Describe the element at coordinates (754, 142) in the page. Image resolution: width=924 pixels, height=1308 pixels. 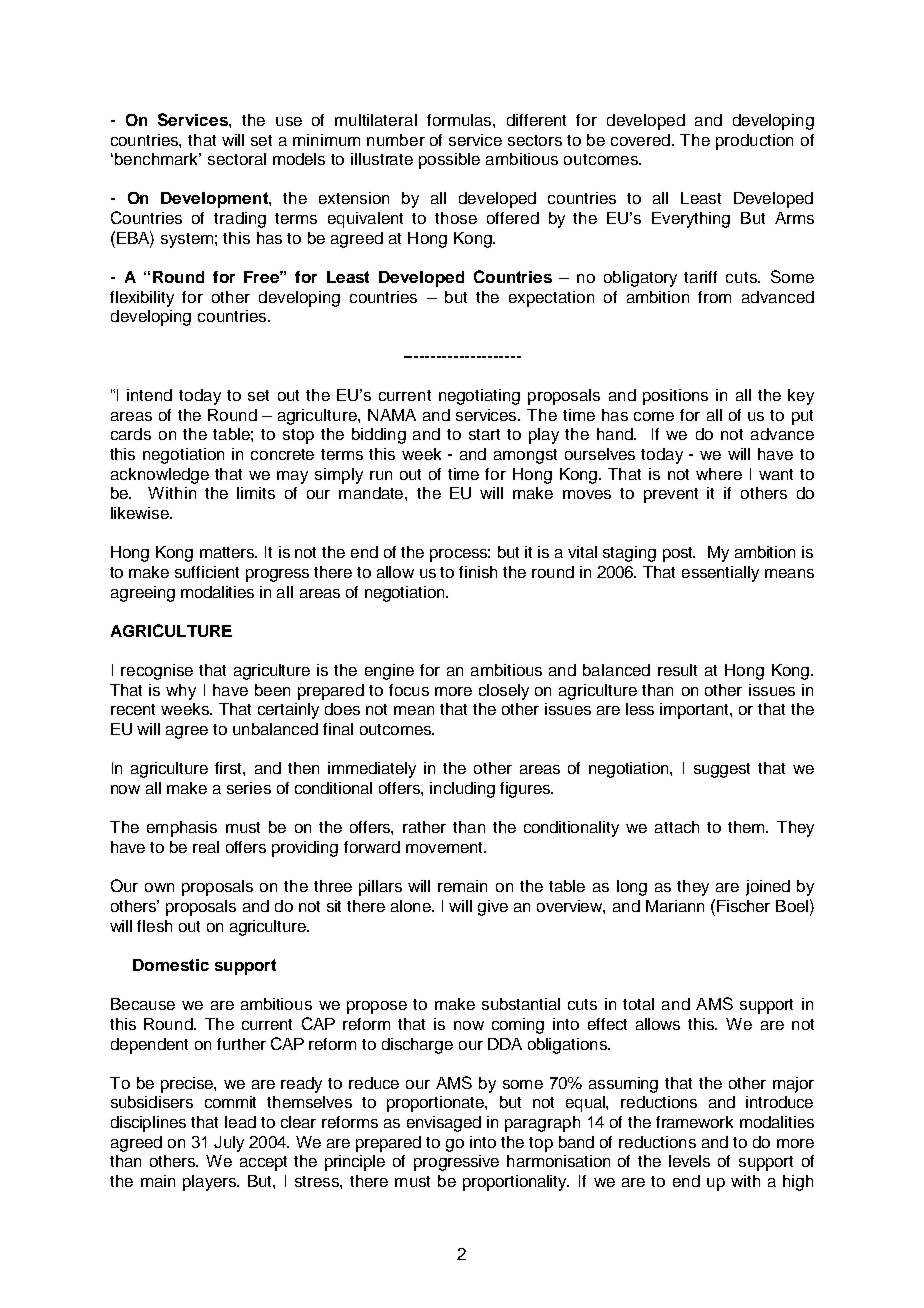
I see `production` at that location.
